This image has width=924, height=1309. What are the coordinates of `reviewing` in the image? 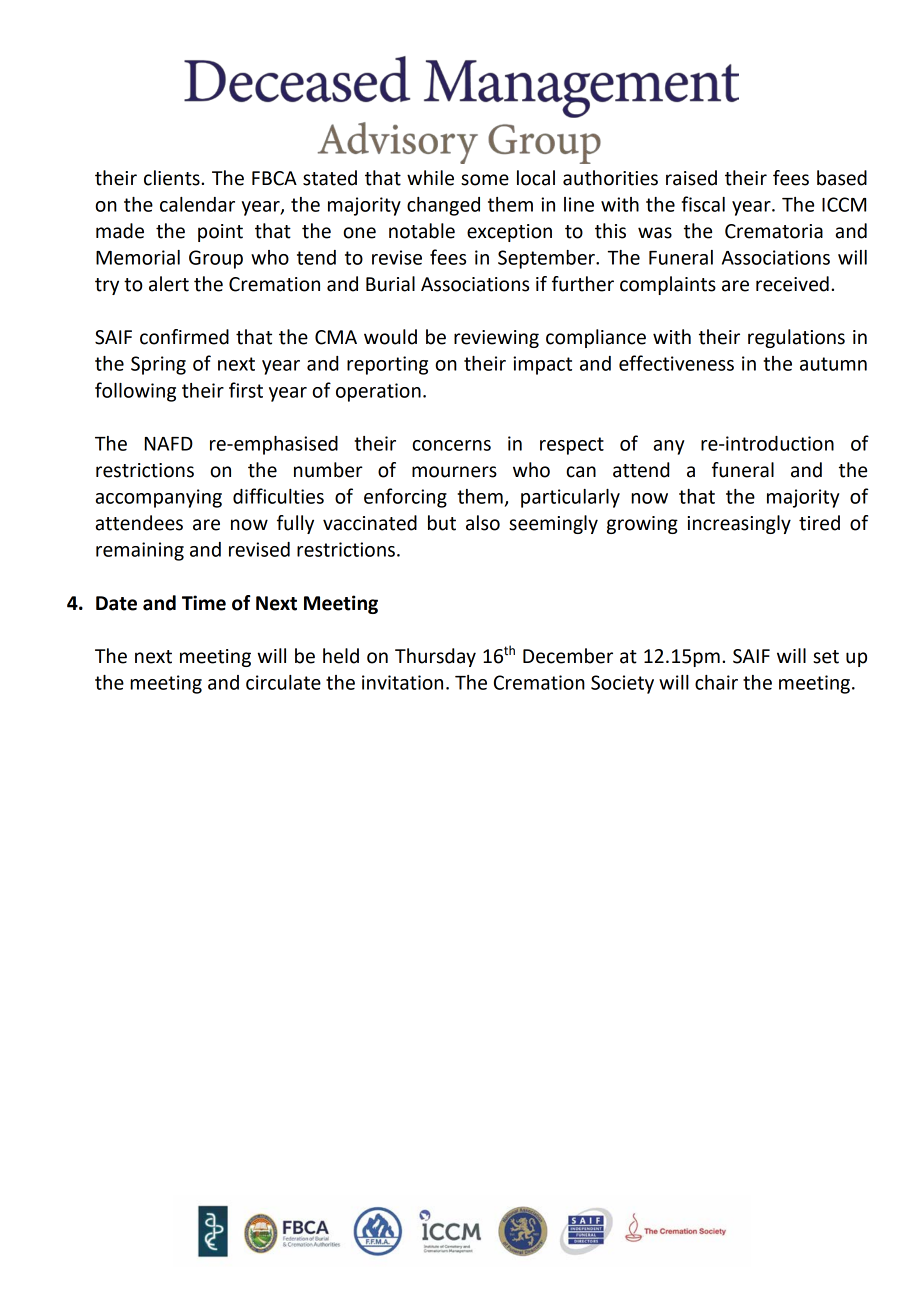 It's located at (496, 339).
